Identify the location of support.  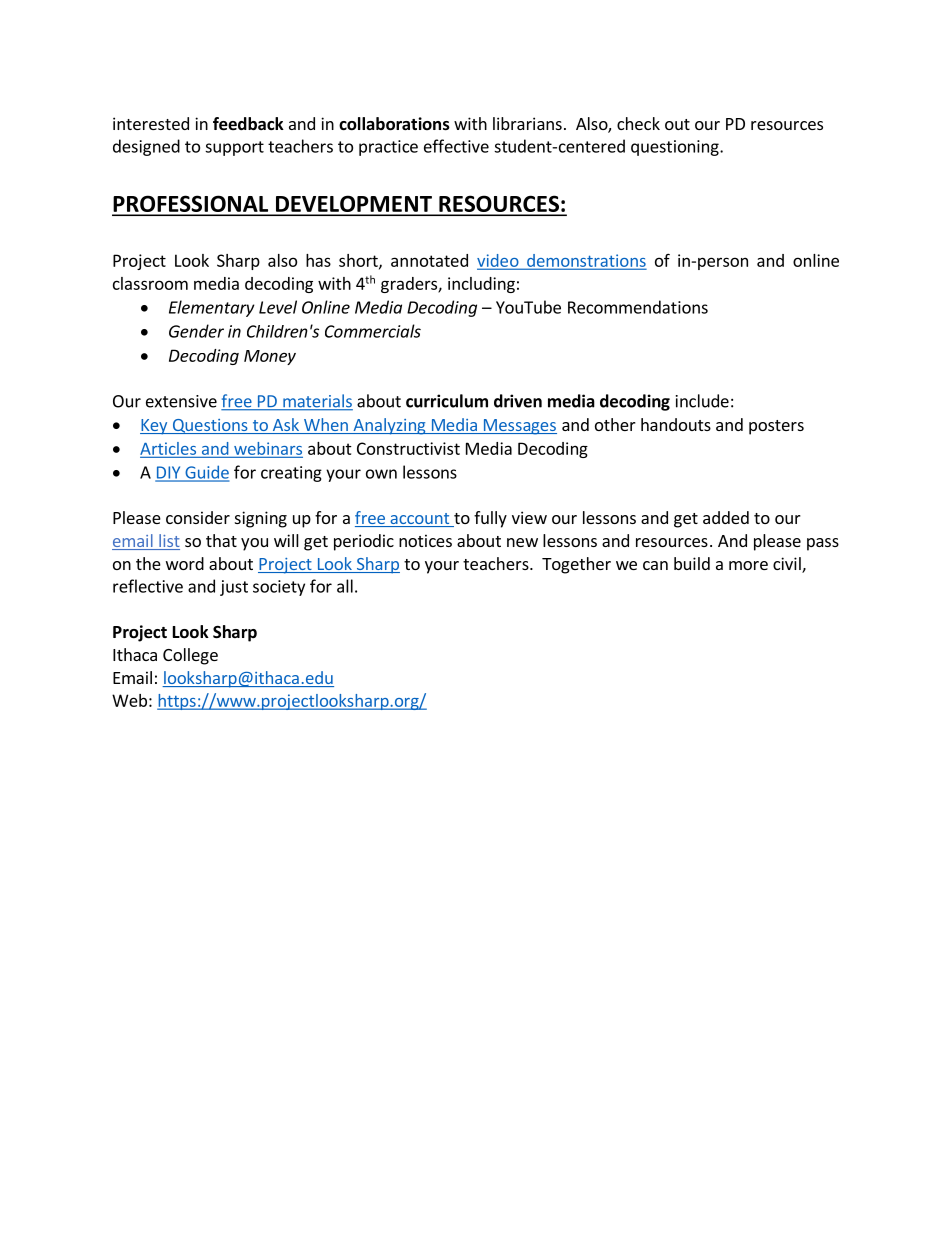
(234, 148).
